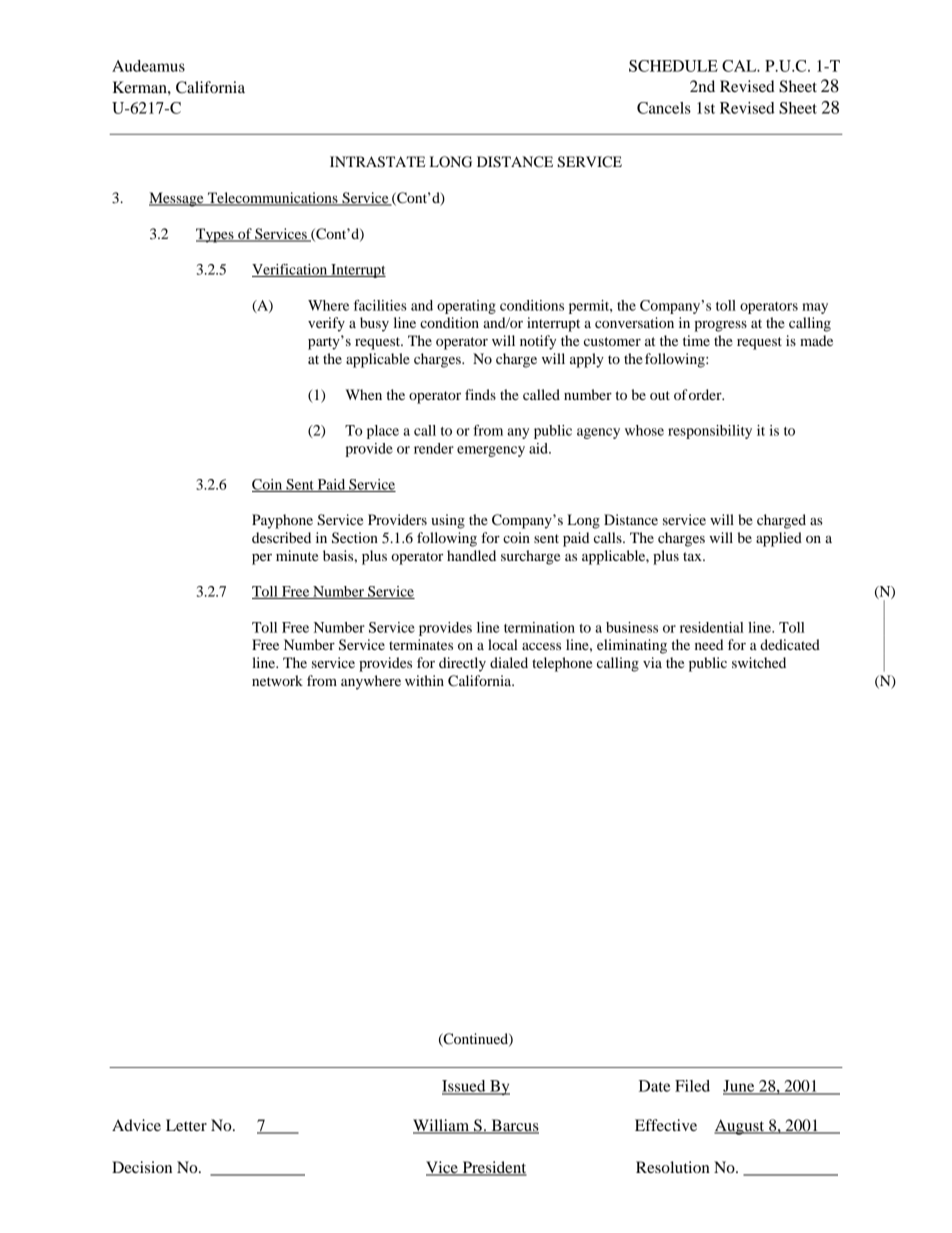  What do you see at coordinates (141, 87) in the screenshot?
I see `Kerman` at bounding box center [141, 87].
